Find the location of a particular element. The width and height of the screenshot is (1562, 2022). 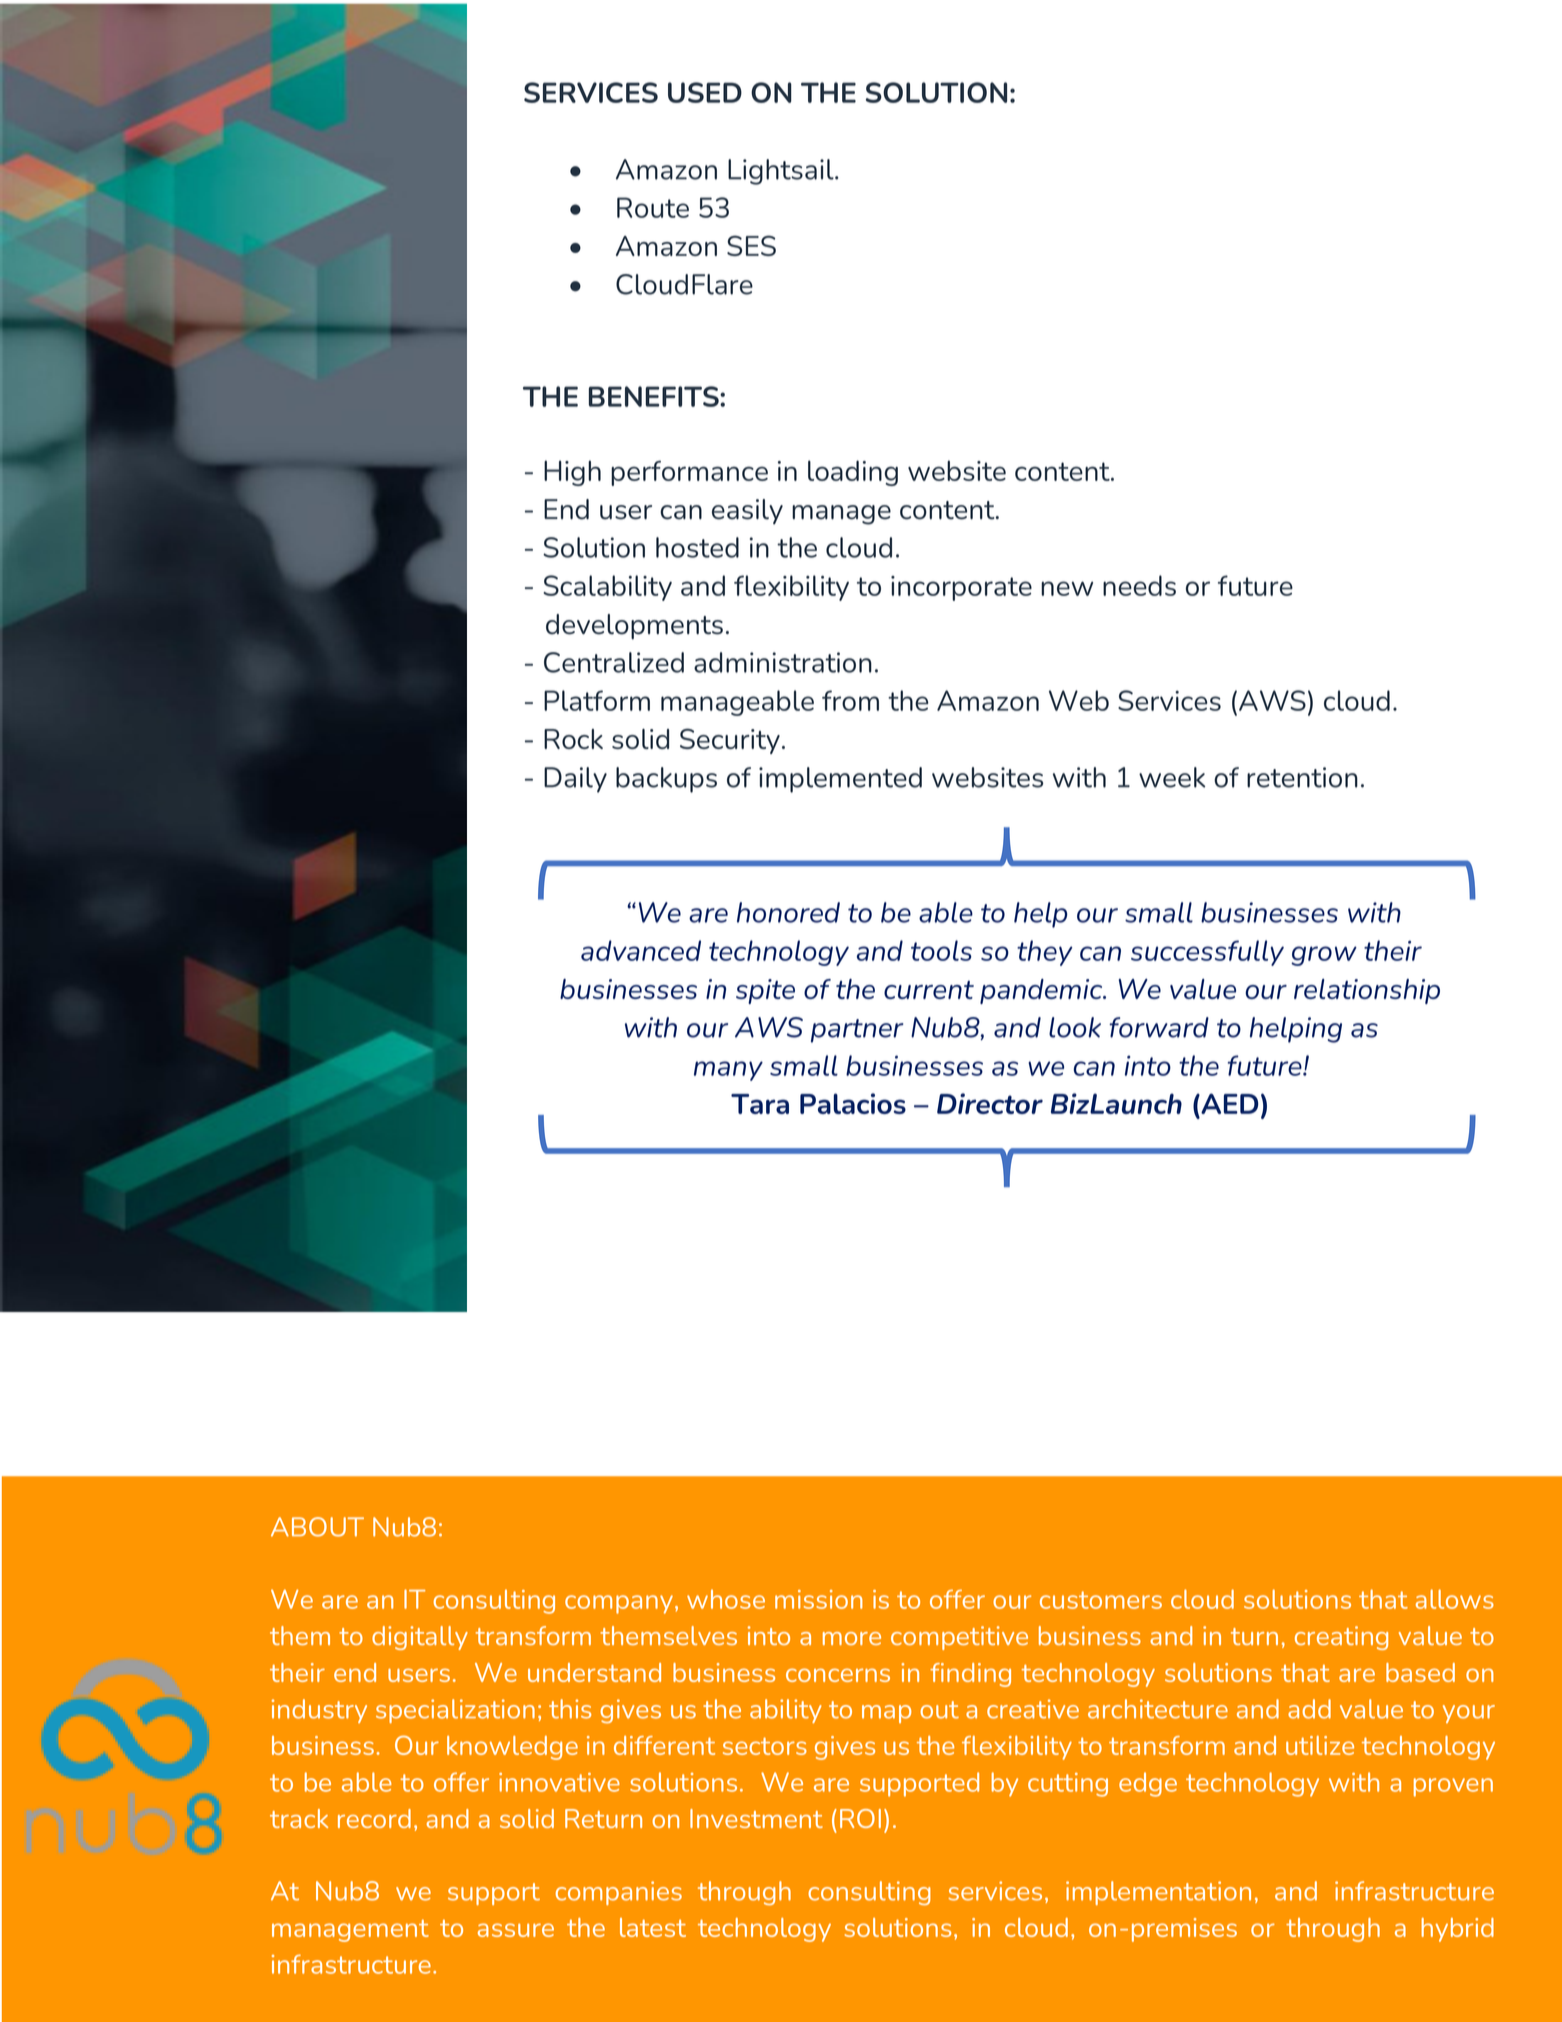

advanced is located at coordinates (641, 950).
